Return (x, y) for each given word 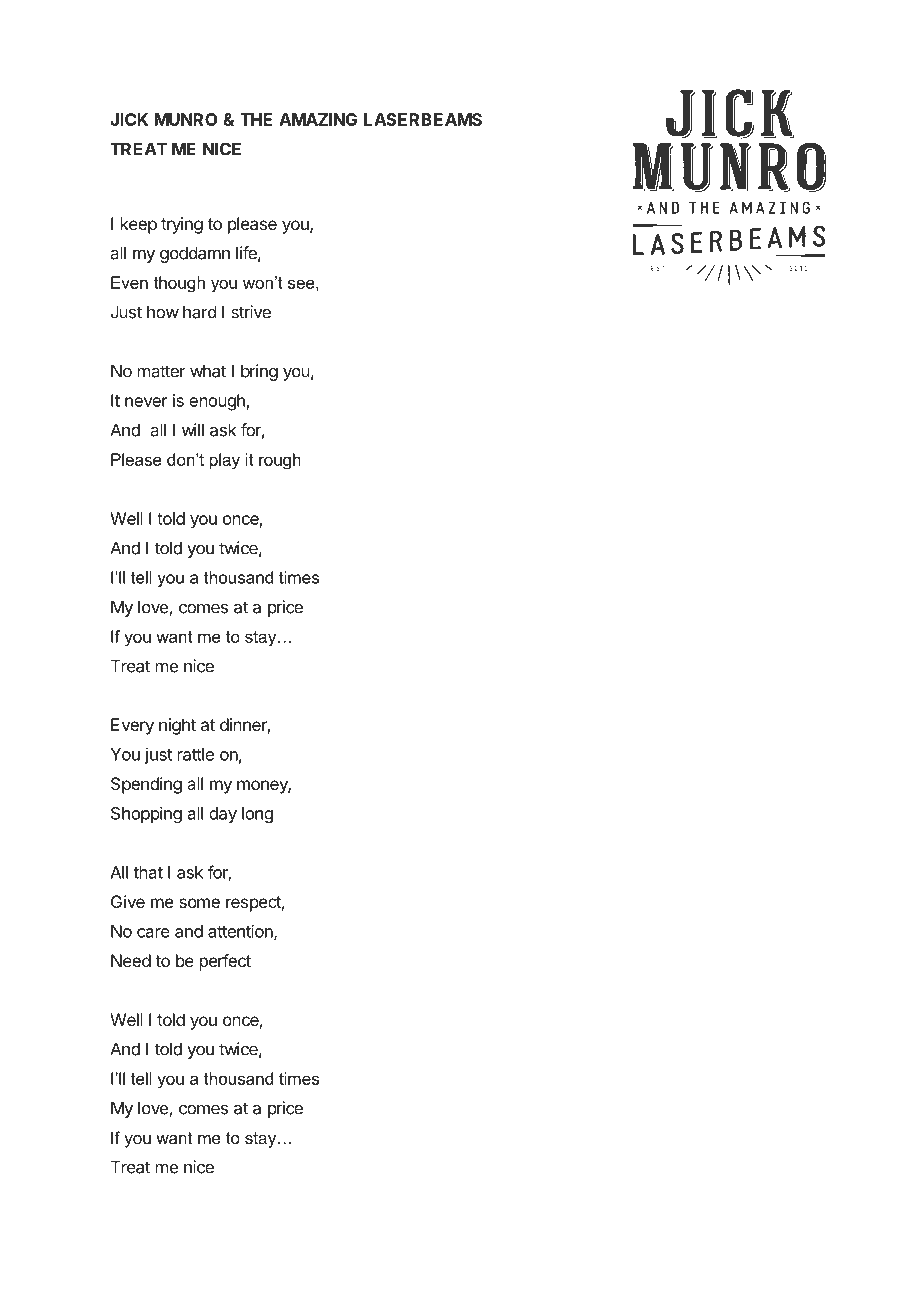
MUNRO (186, 119)
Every (132, 726)
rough (280, 461)
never (146, 402)
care (153, 933)
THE (256, 119)
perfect (225, 962)
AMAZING (318, 119)
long (257, 815)
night (177, 726)
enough (217, 402)
